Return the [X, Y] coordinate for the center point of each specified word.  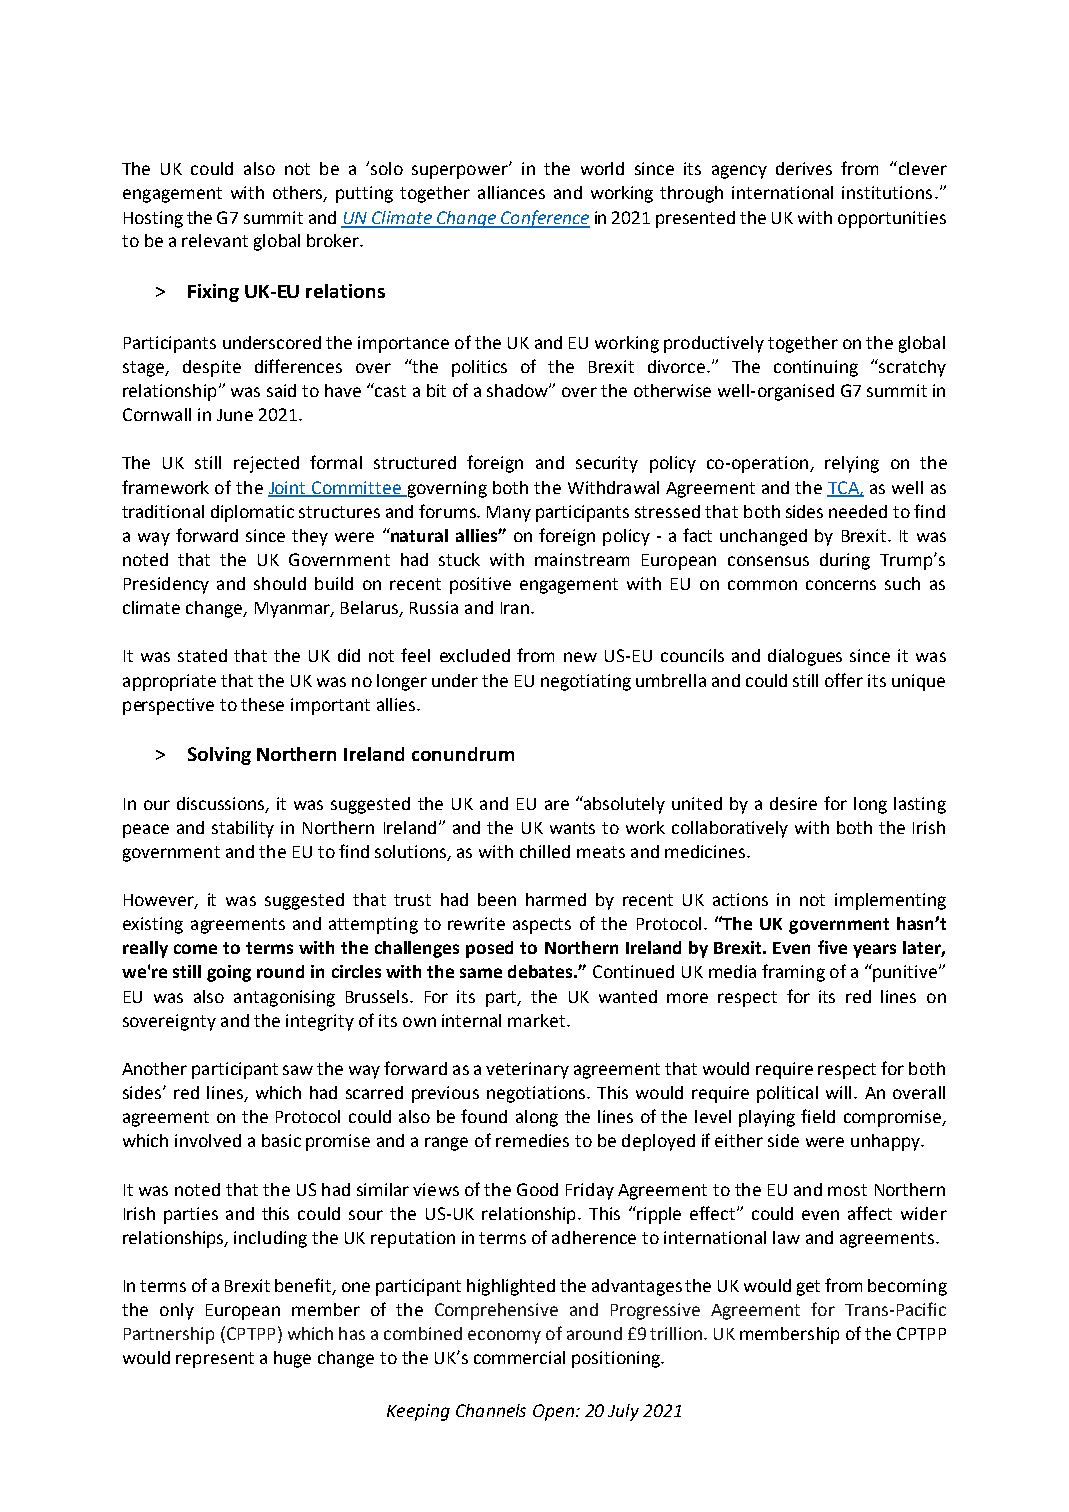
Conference [544, 219]
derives [804, 168]
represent [215, 1360]
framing [793, 973]
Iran [515, 608]
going [229, 973]
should [280, 583]
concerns [841, 585]
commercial [519, 1357]
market [538, 1020]
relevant [215, 240]
